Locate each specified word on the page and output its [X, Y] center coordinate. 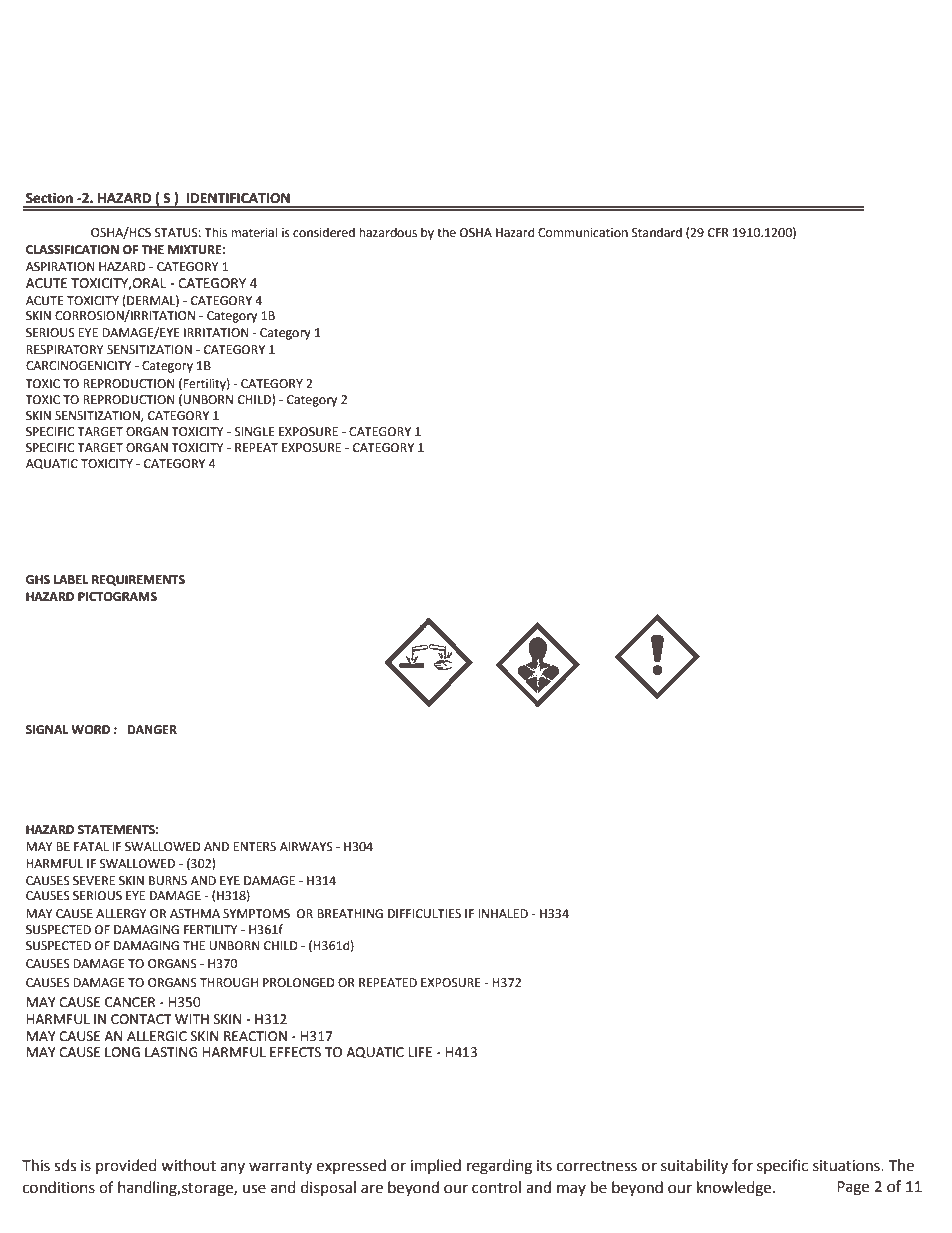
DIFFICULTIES [424, 914]
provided [126, 1166]
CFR [718, 233]
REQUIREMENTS [138, 580]
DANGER [152, 730]
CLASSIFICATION [72, 250]
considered [324, 232]
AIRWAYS [306, 847]
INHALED [503, 913]
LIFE [420, 1052]
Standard [657, 232]
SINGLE [254, 432]
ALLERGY [121, 914]
